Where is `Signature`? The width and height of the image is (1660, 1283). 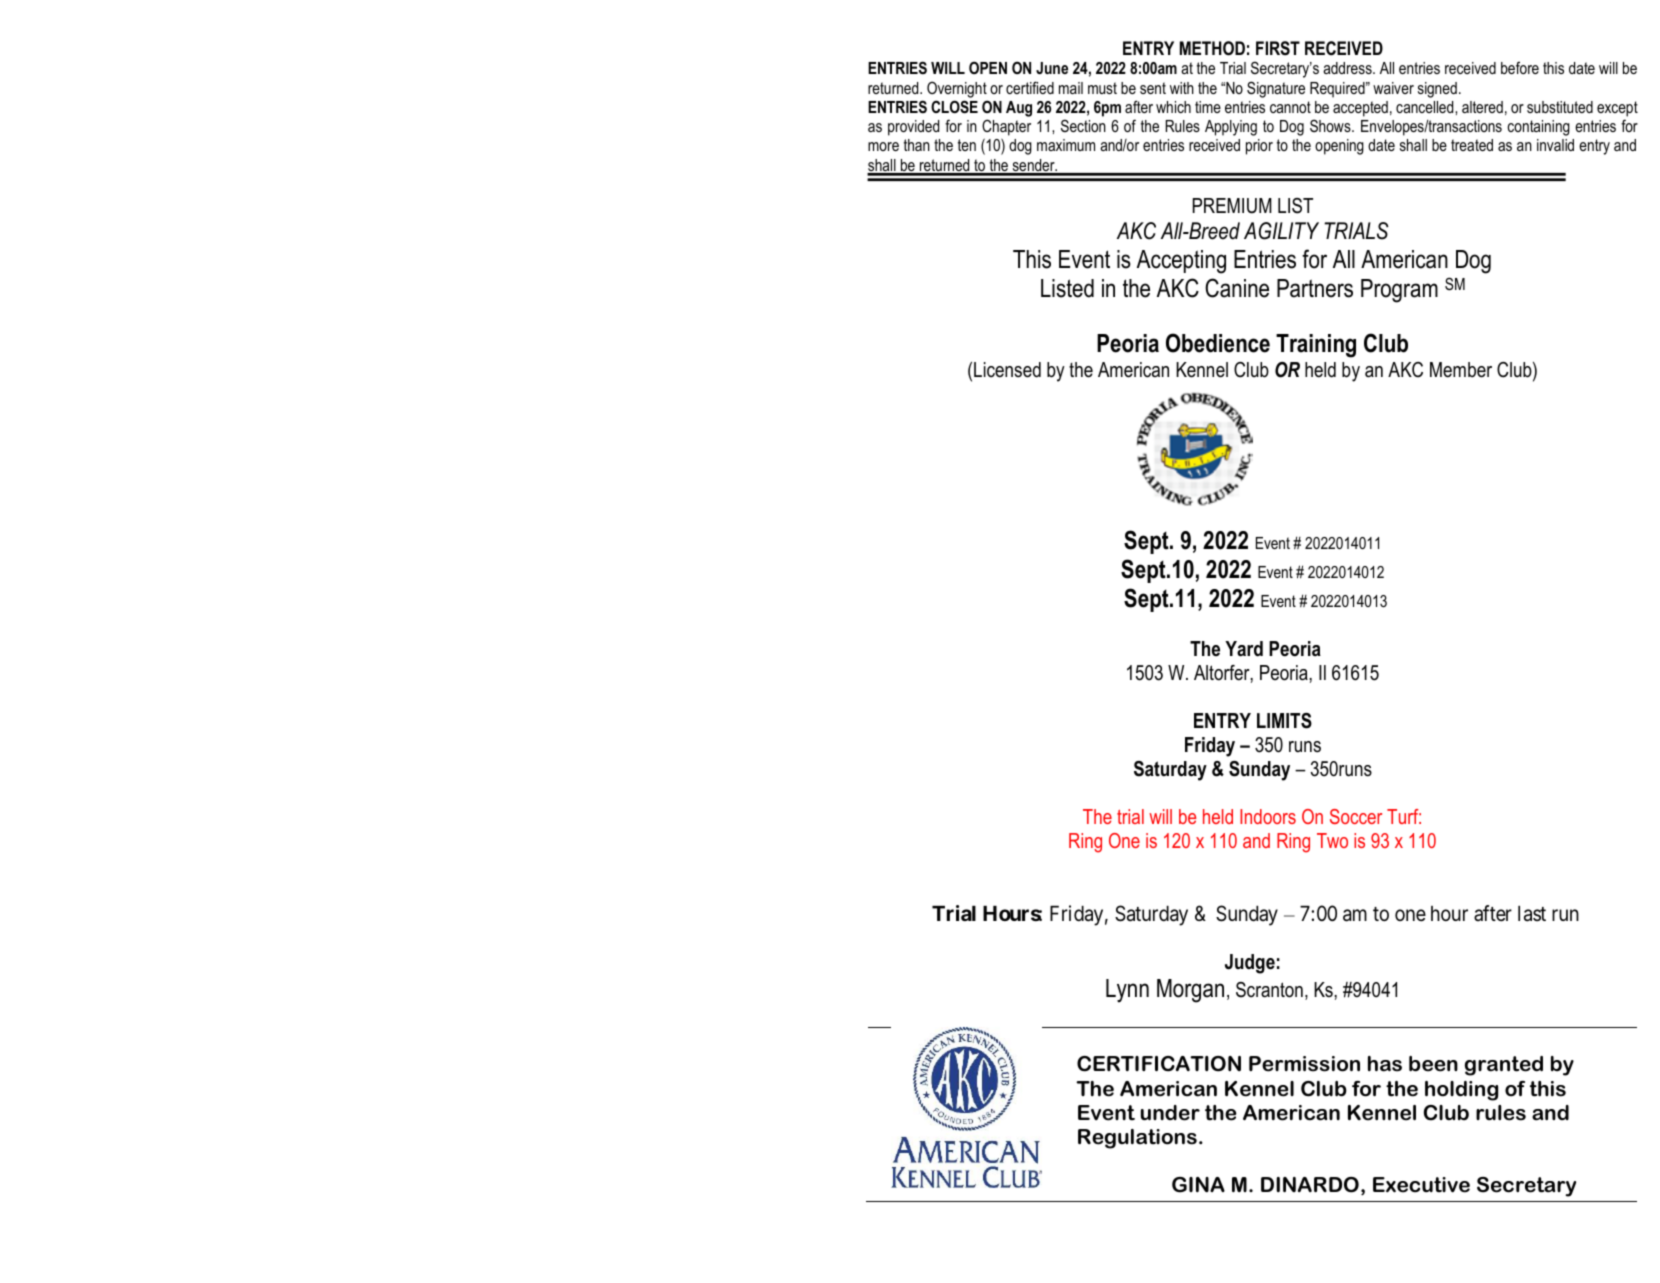
Signature is located at coordinates (1276, 89).
